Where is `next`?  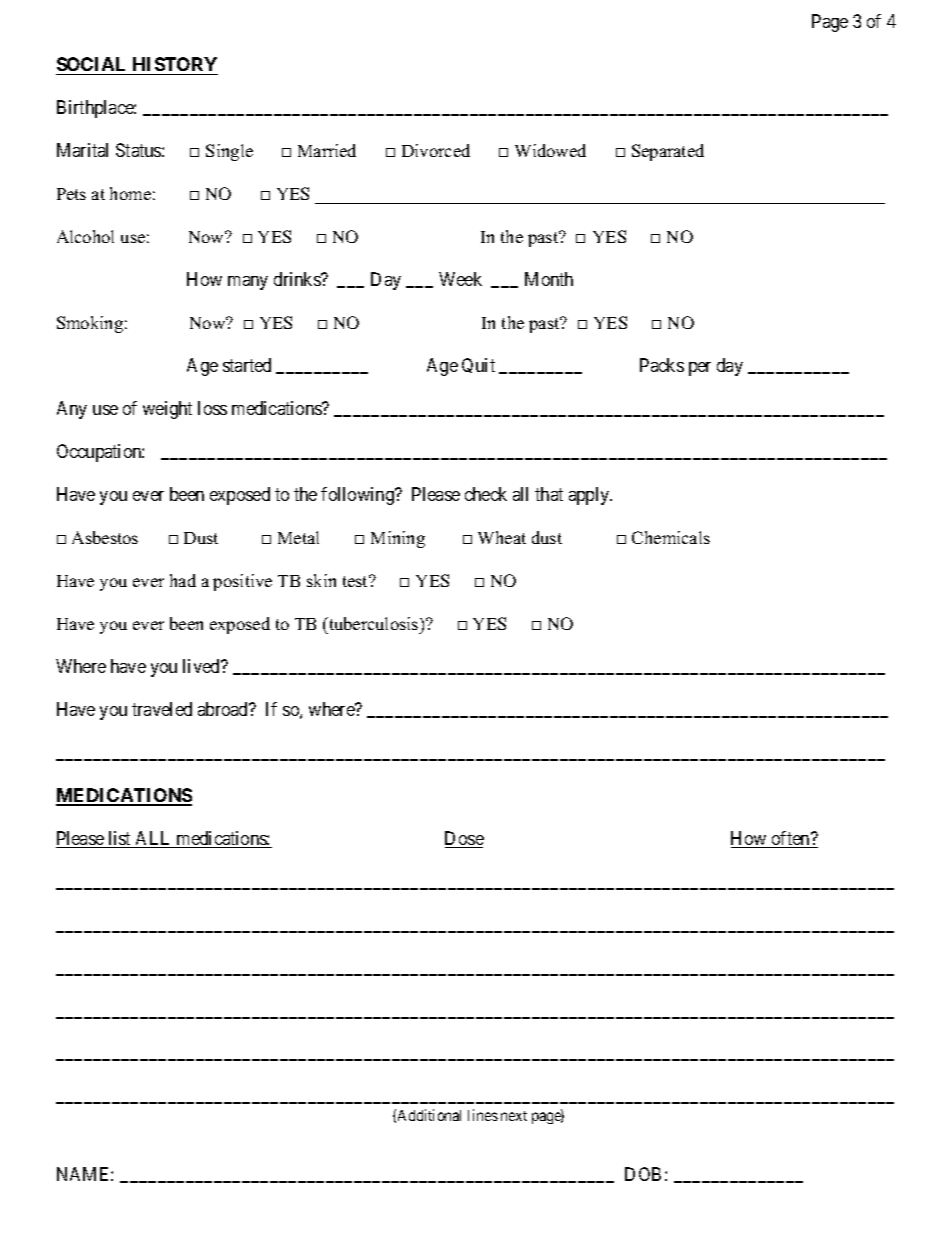 next is located at coordinates (514, 1116).
